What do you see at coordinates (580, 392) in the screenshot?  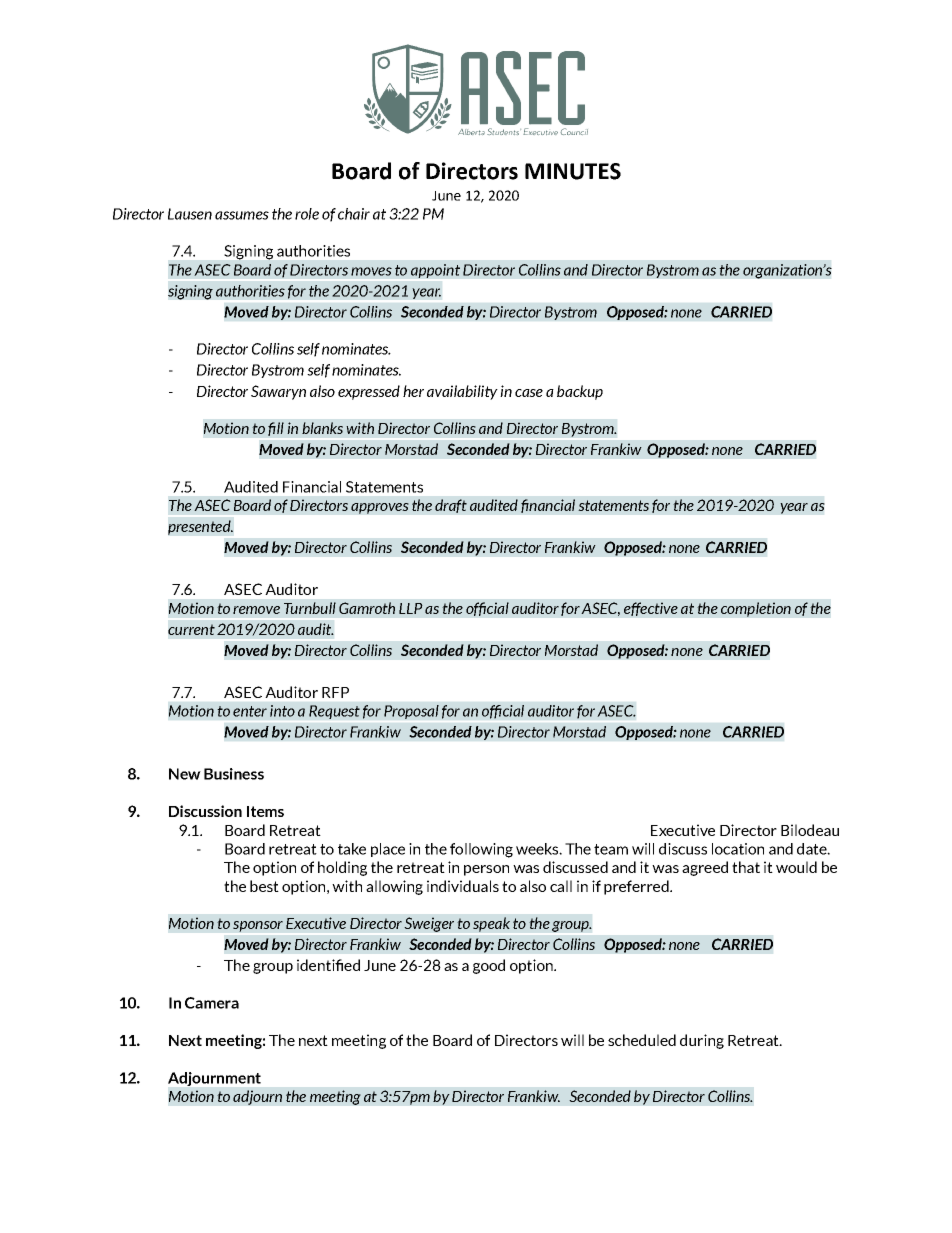 I see `backup` at bounding box center [580, 392].
